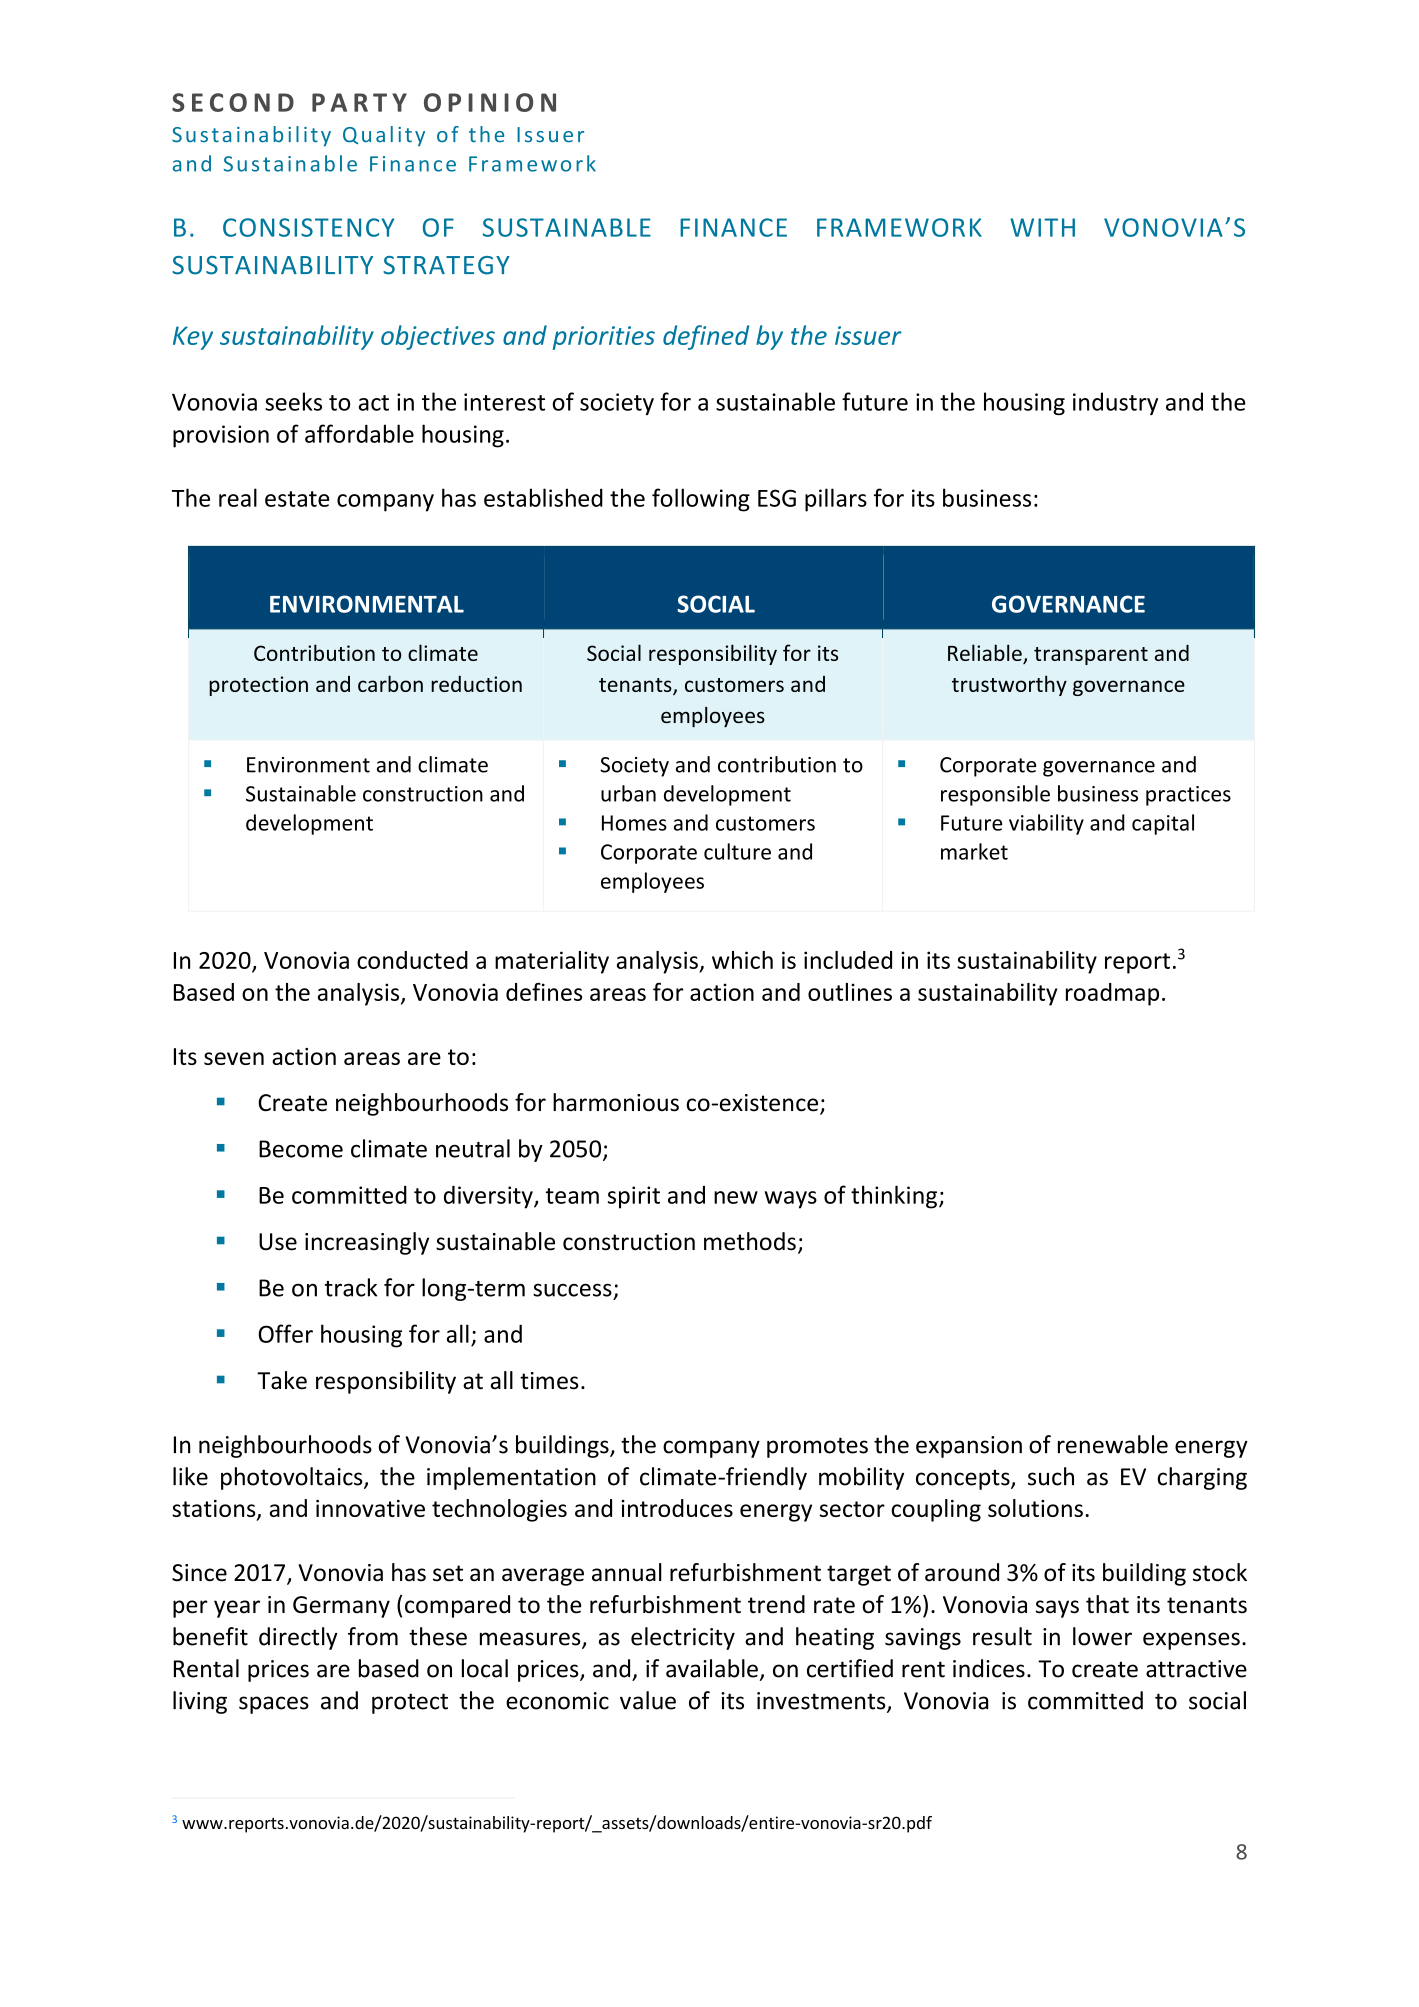 The width and height of the screenshot is (1419, 2007). I want to click on which, so click(742, 960).
